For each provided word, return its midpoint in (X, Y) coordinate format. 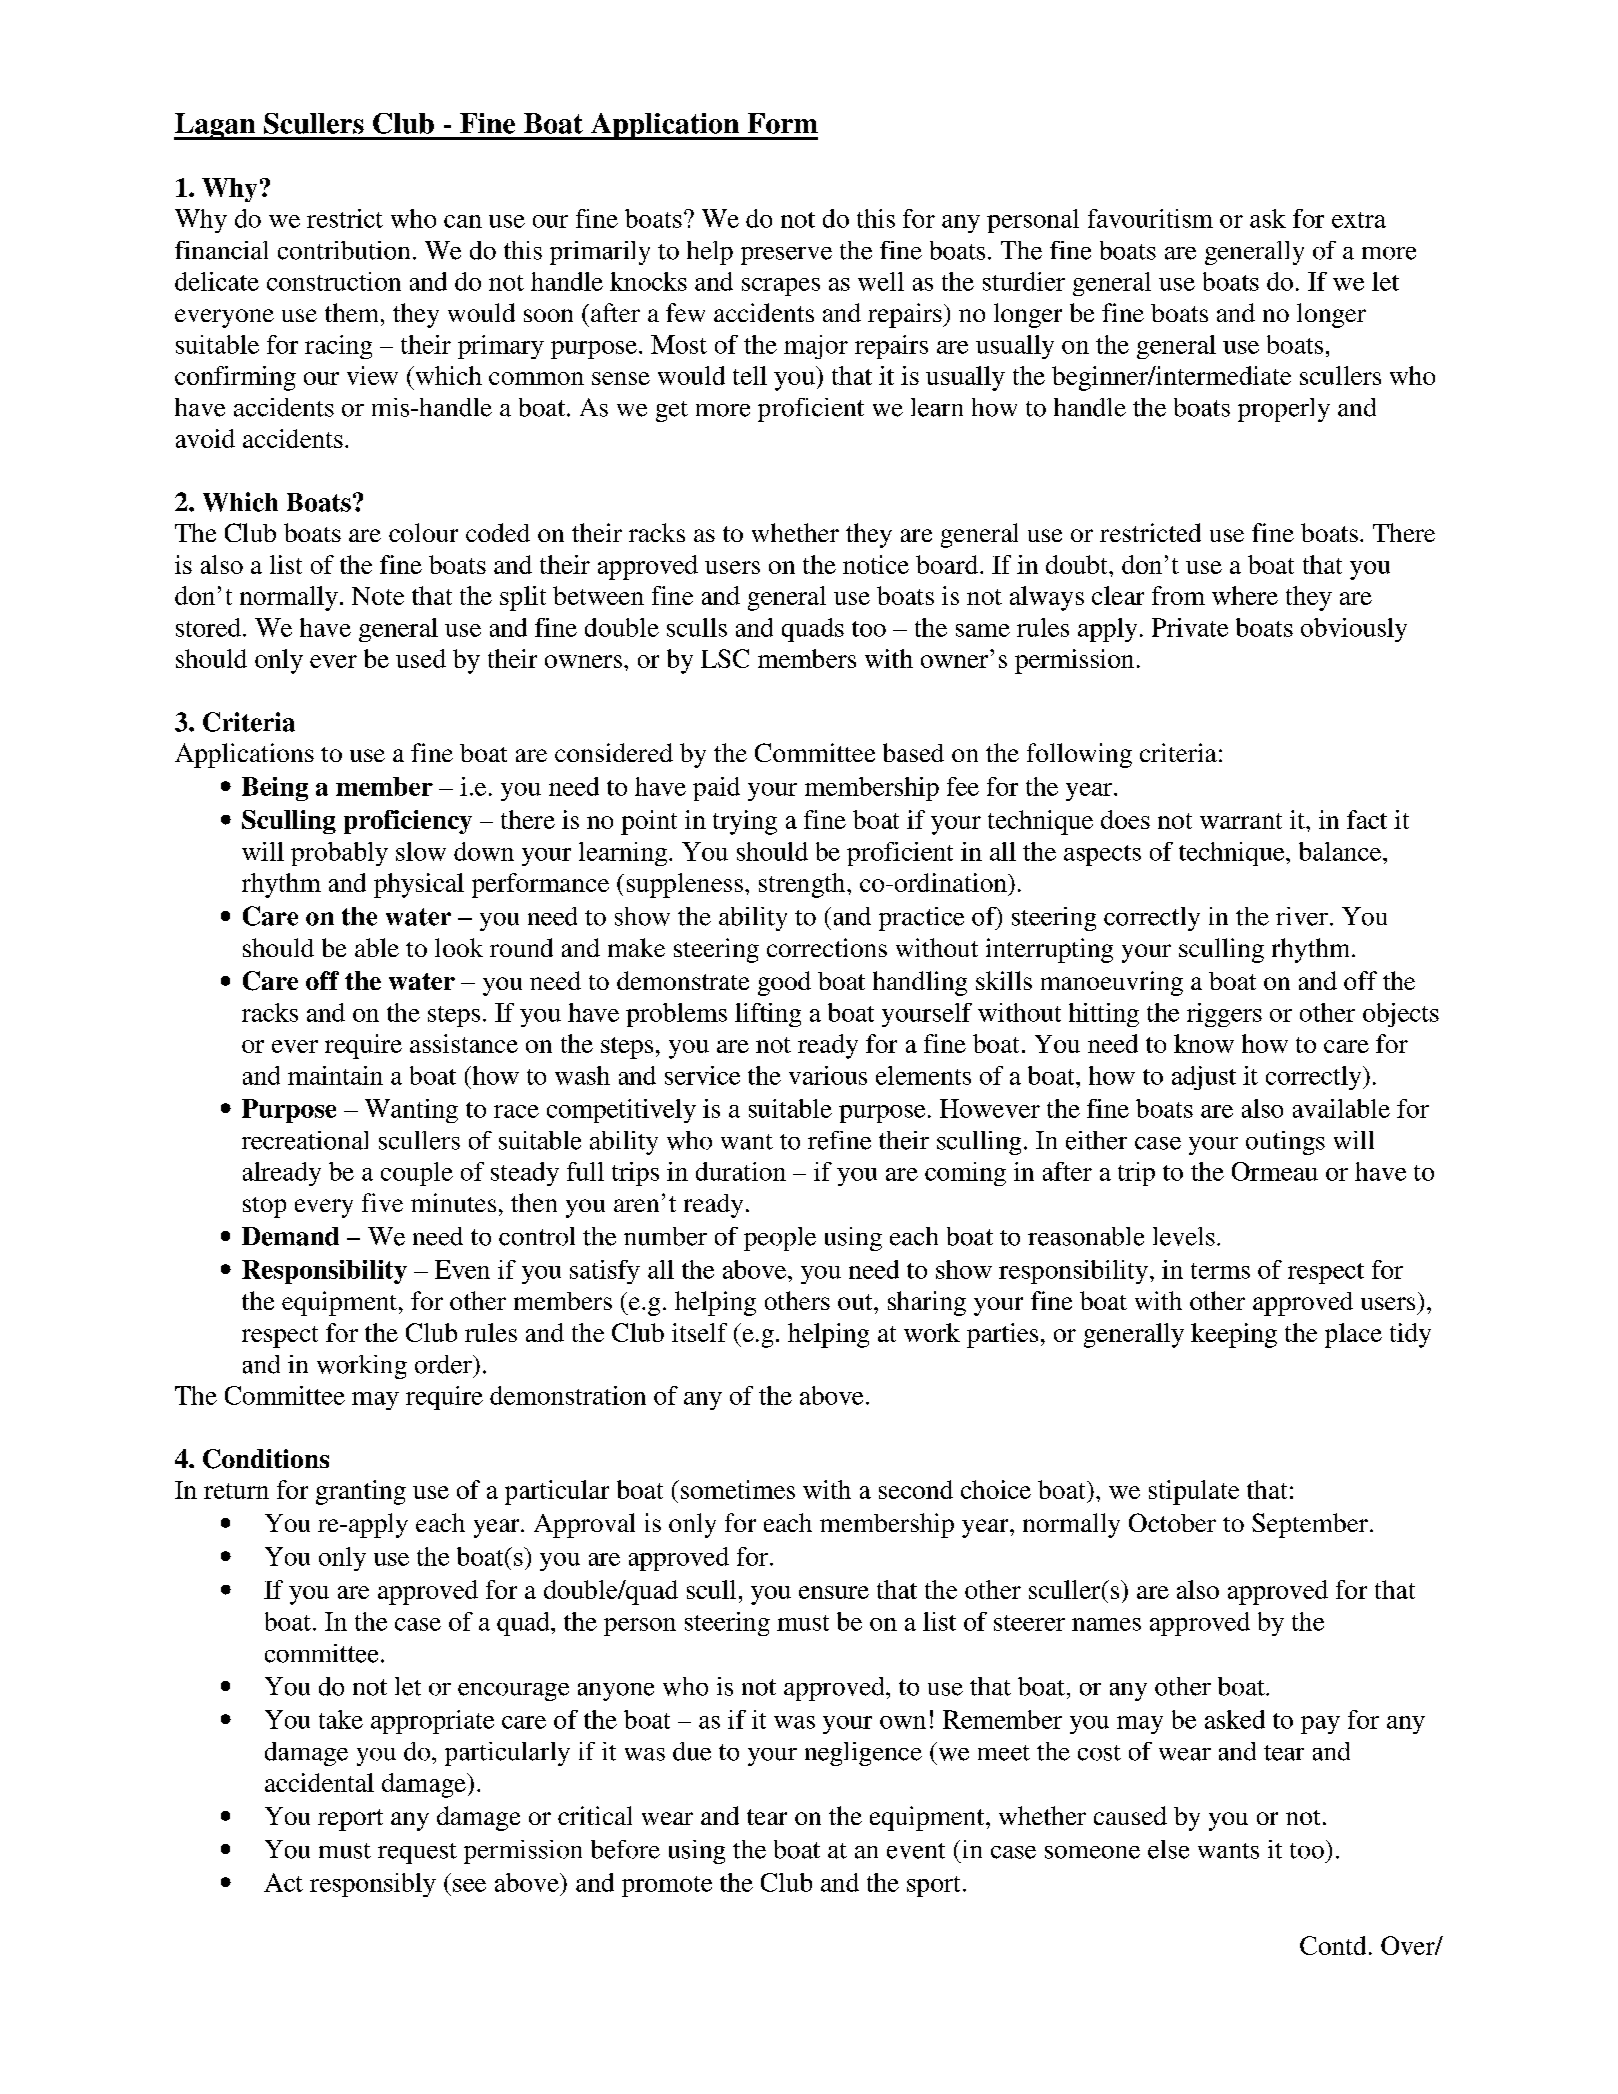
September (1310, 1525)
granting (361, 1492)
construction (334, 281)
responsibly (373, 1885)
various (828, 1075)
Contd (1333, 1945)
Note (378, 596)
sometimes (736, 1489)
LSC (725, 658)
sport (933, 1886)
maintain (335, 1075)
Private (1190, 627)
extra (1359, 220)
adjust (1204, 1078)
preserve (786, 256)
